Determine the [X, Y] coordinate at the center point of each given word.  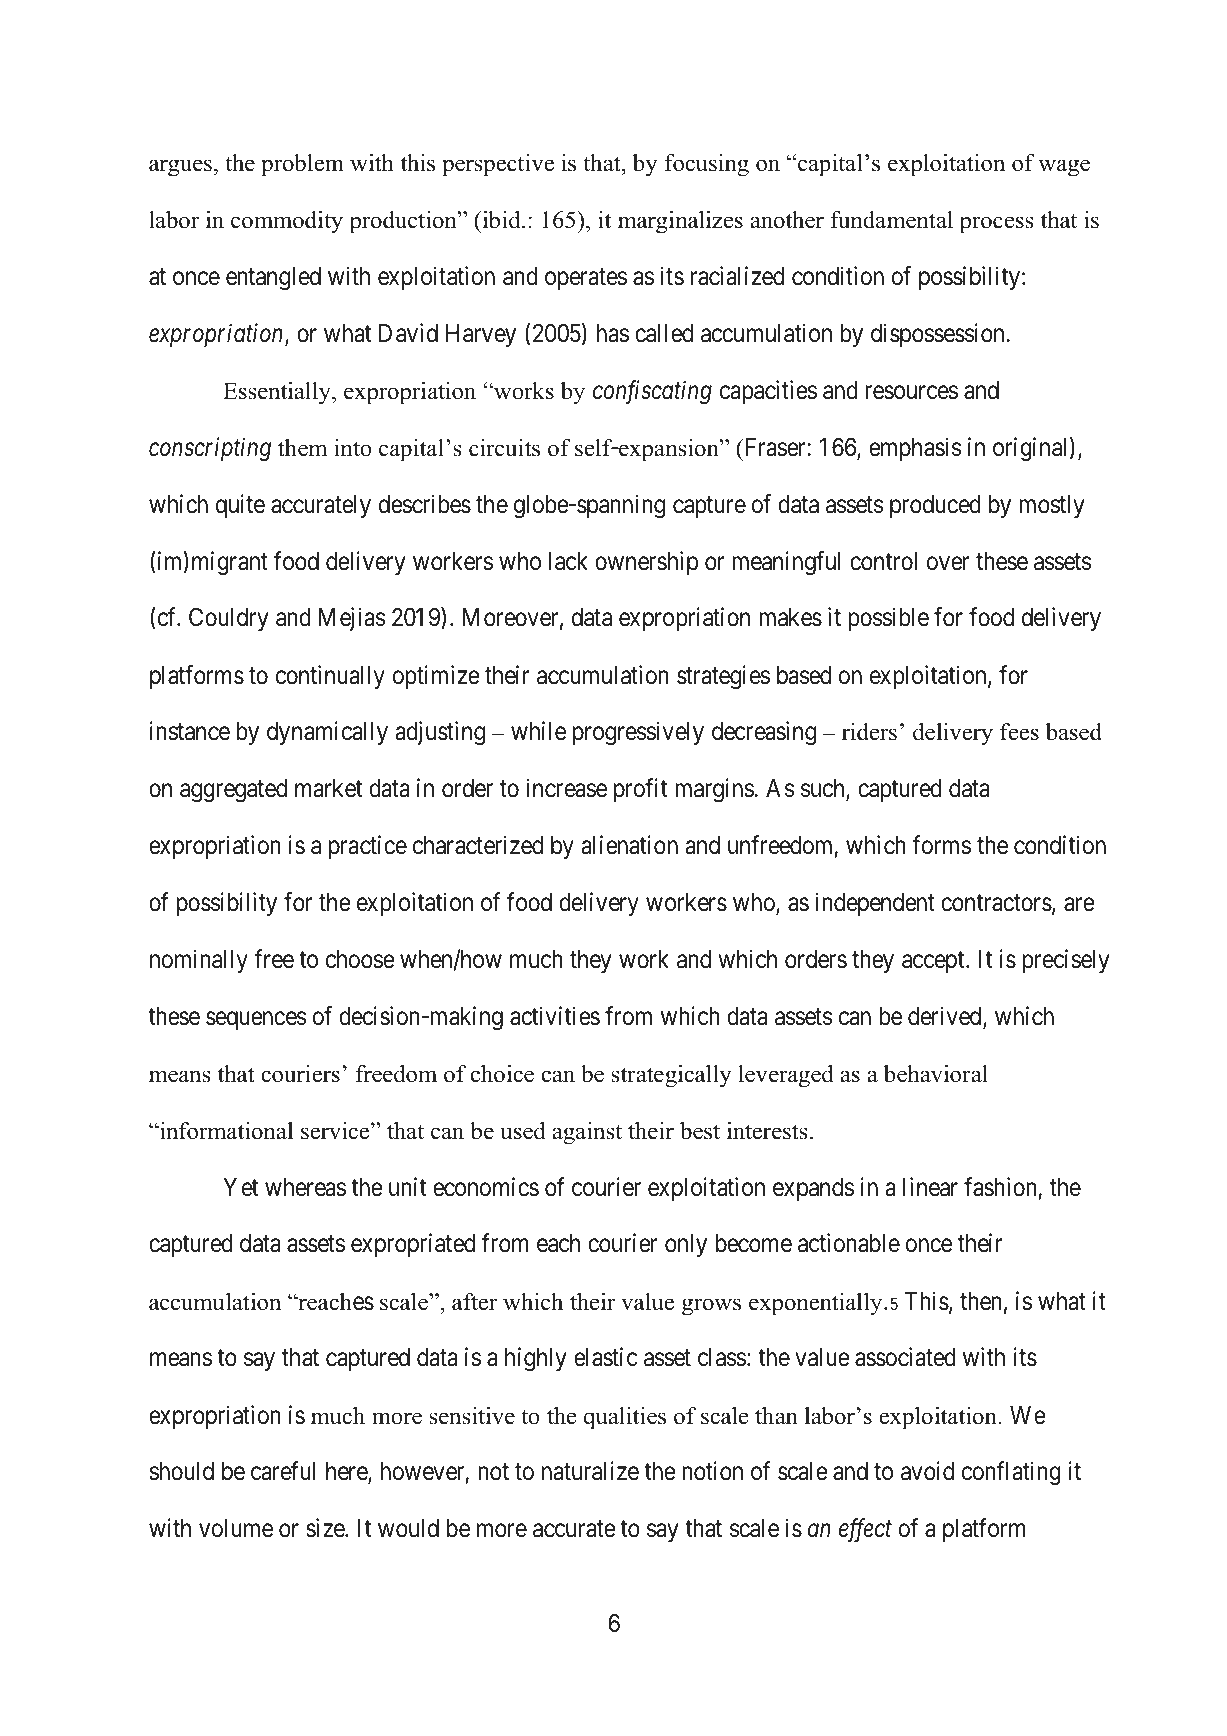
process [996, 225]
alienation [629, 845]
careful [283, 1471]
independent [875, 904]
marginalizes [680, 222]
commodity [287, 222]
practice [368, 847]
